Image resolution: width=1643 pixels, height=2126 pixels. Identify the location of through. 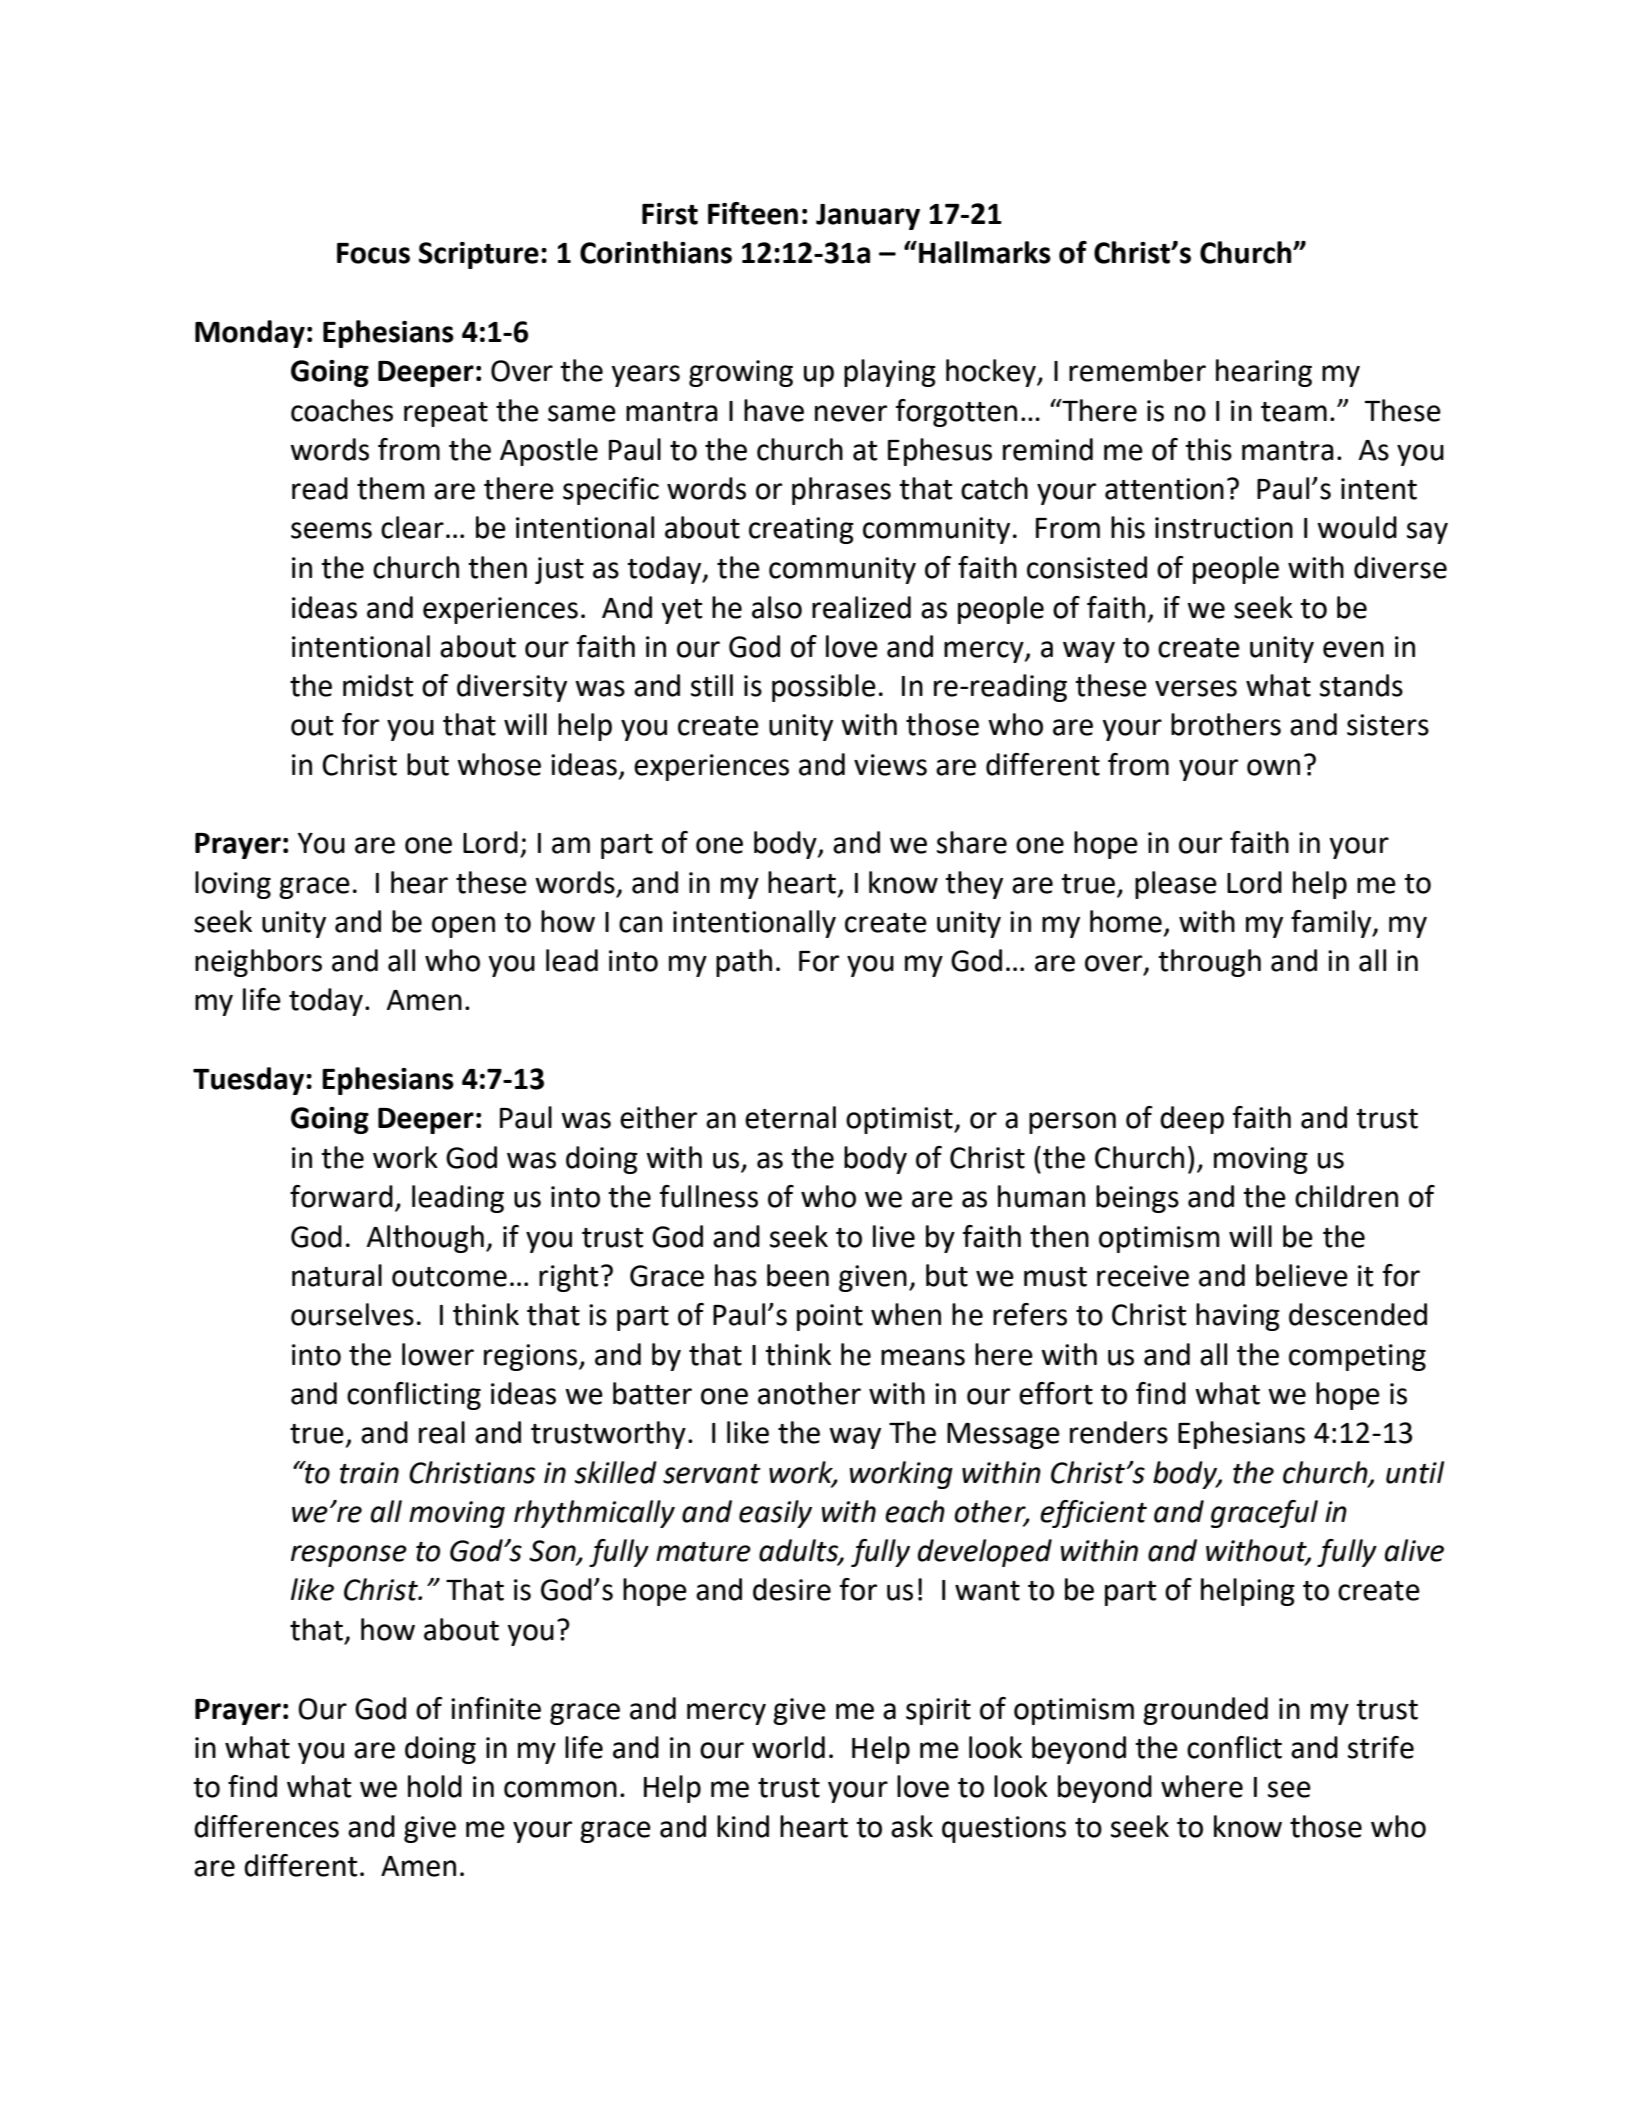
(1209, 963).
